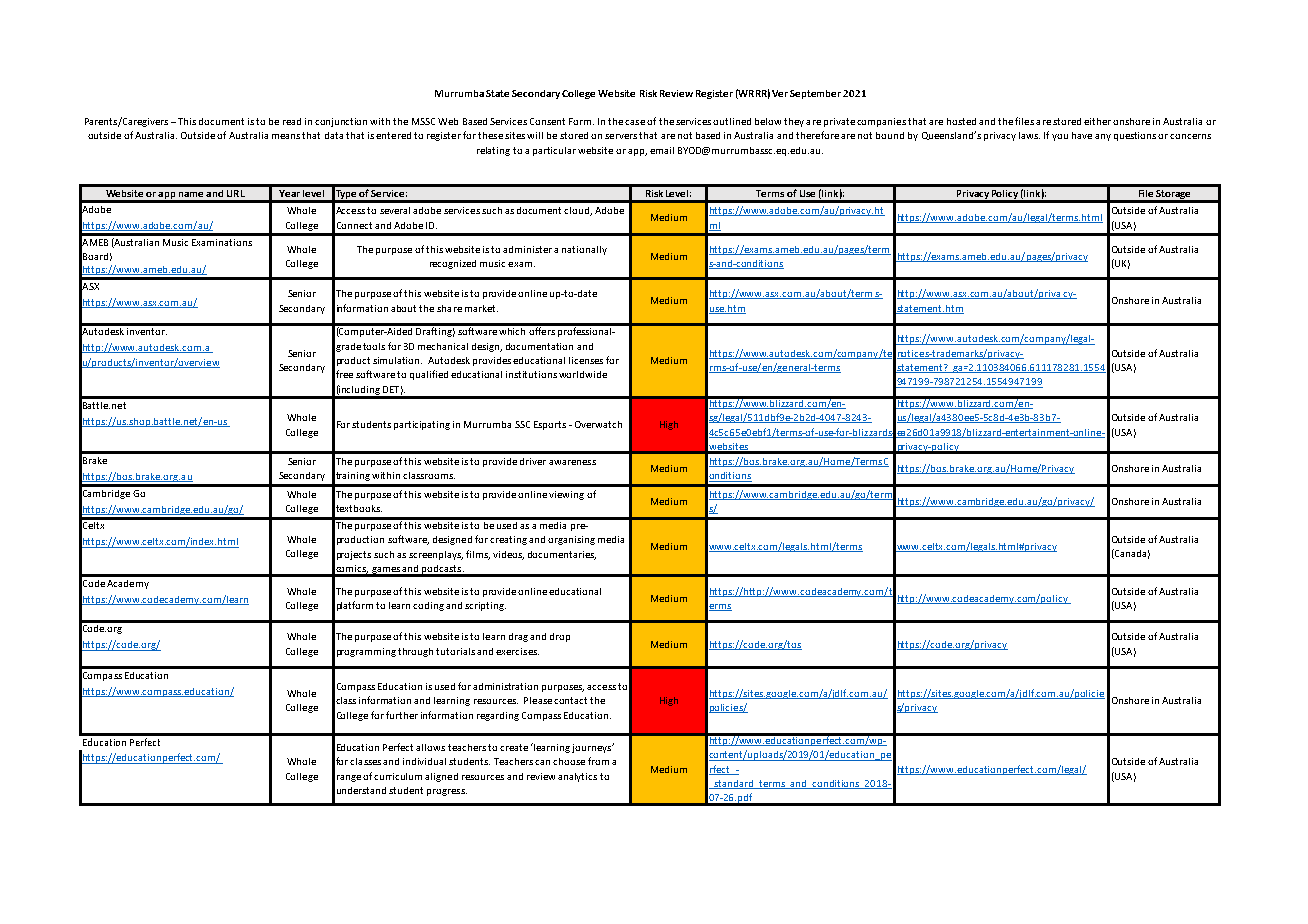 This screenshot has width=1308, height=924. I want to click on either, so click(1097, 121).
